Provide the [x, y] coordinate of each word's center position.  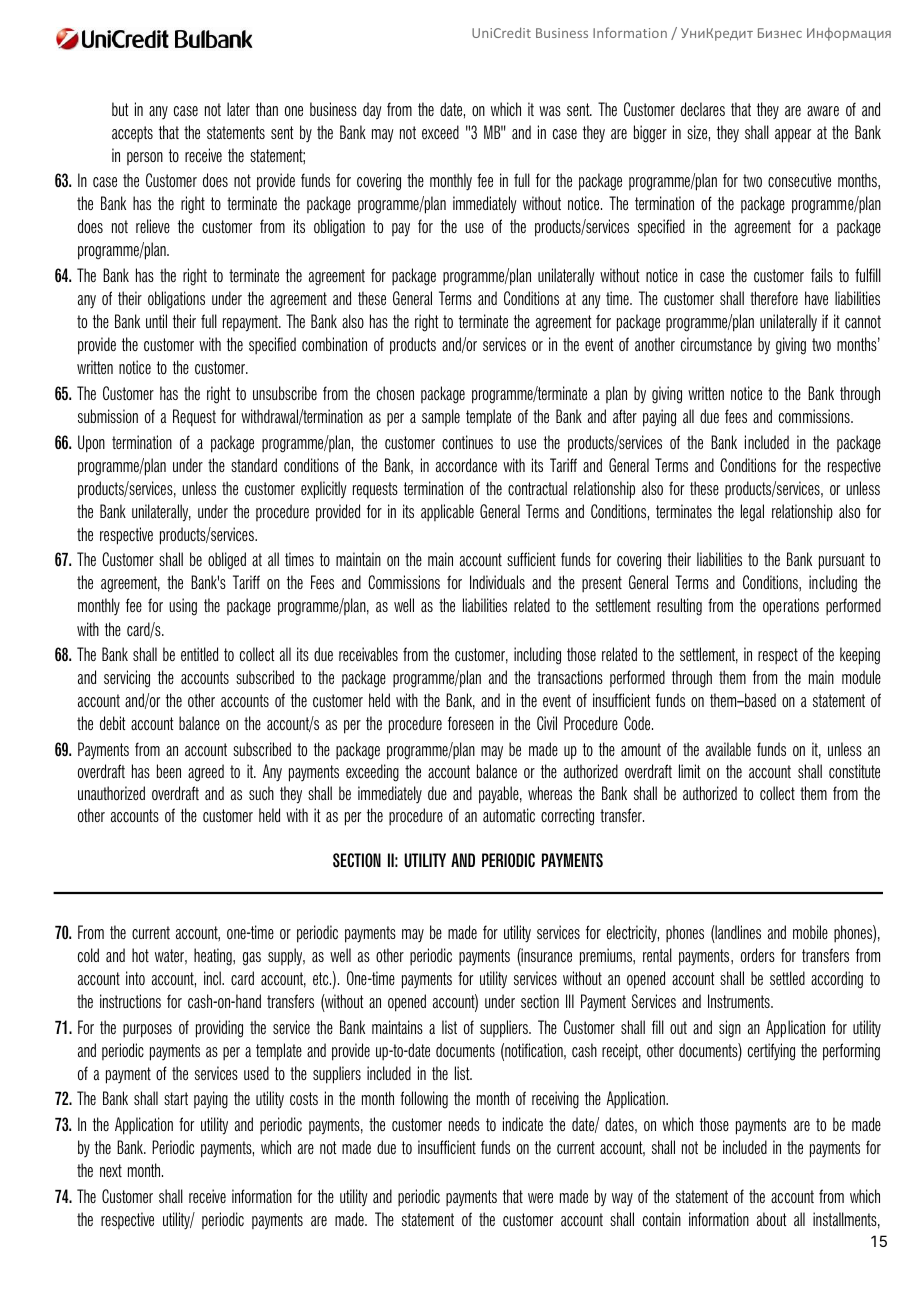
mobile [810, 932]
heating [214, 957]
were [540, 1198]
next [111, 1170]
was [550, 111]
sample [441, 417]
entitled [199, 654]
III [570, 1001]
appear [793, 136]
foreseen [471, 723]
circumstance [716, 344]
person [145, 158]
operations [791, 607]
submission [108, 416]
